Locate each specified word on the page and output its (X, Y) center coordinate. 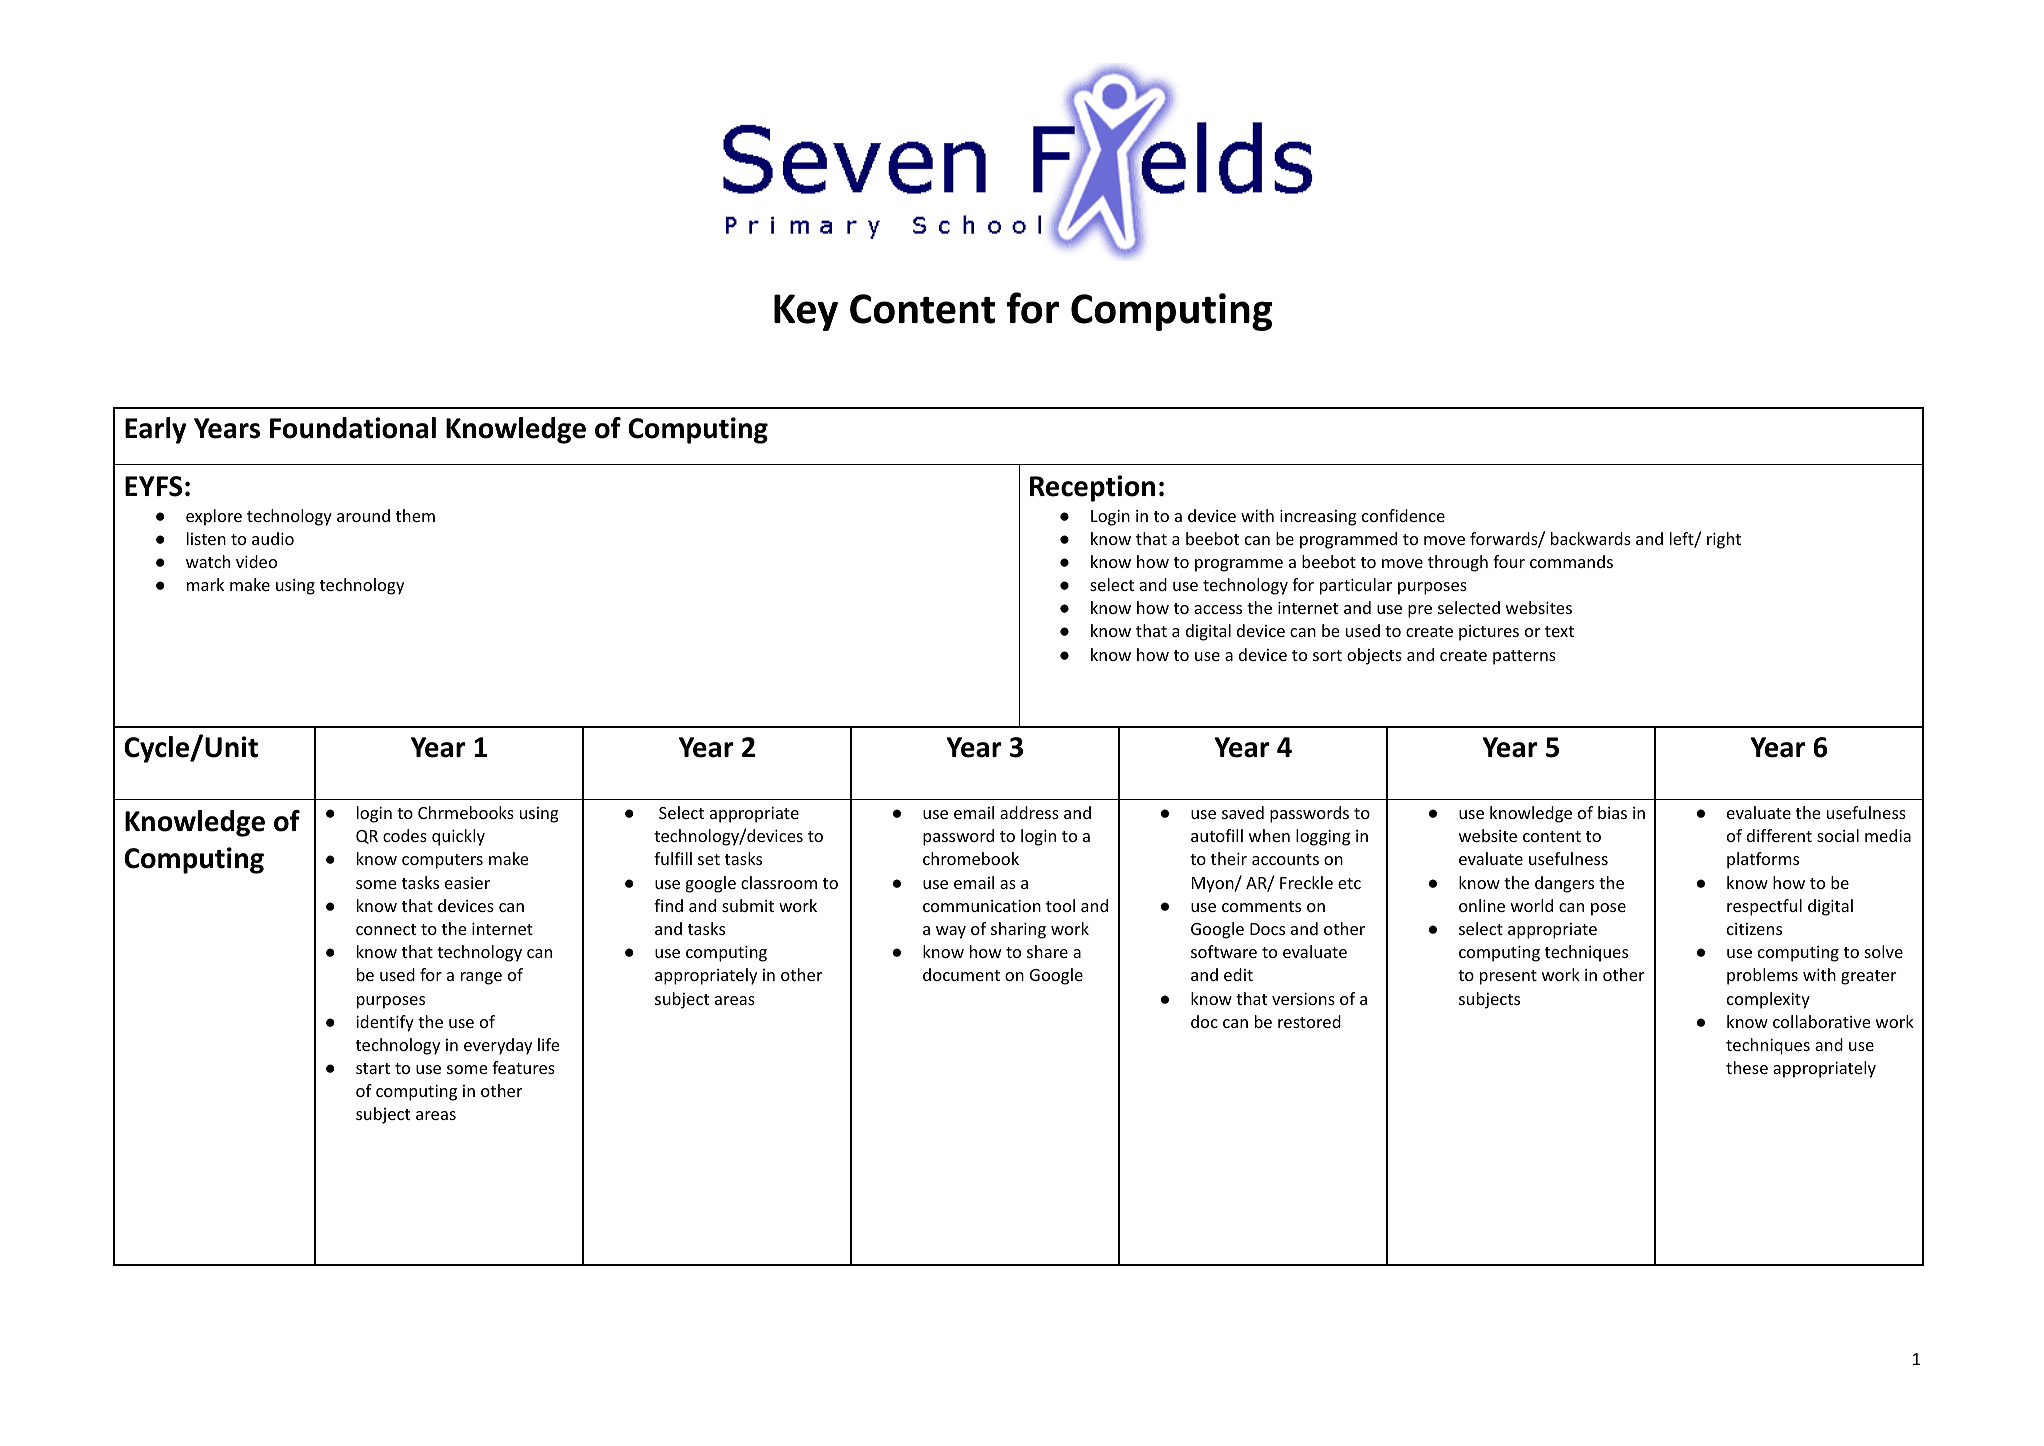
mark (205, 584)
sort (1327, 655)
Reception (1092, 488)
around (363, 515)
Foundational (353, 428)
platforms (1763, 860)
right (1724, 540)
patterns (1524, 657)
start (373, 1068)
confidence (1403, 515)
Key (806, 312)
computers (442, 861)
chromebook (971, 858)
